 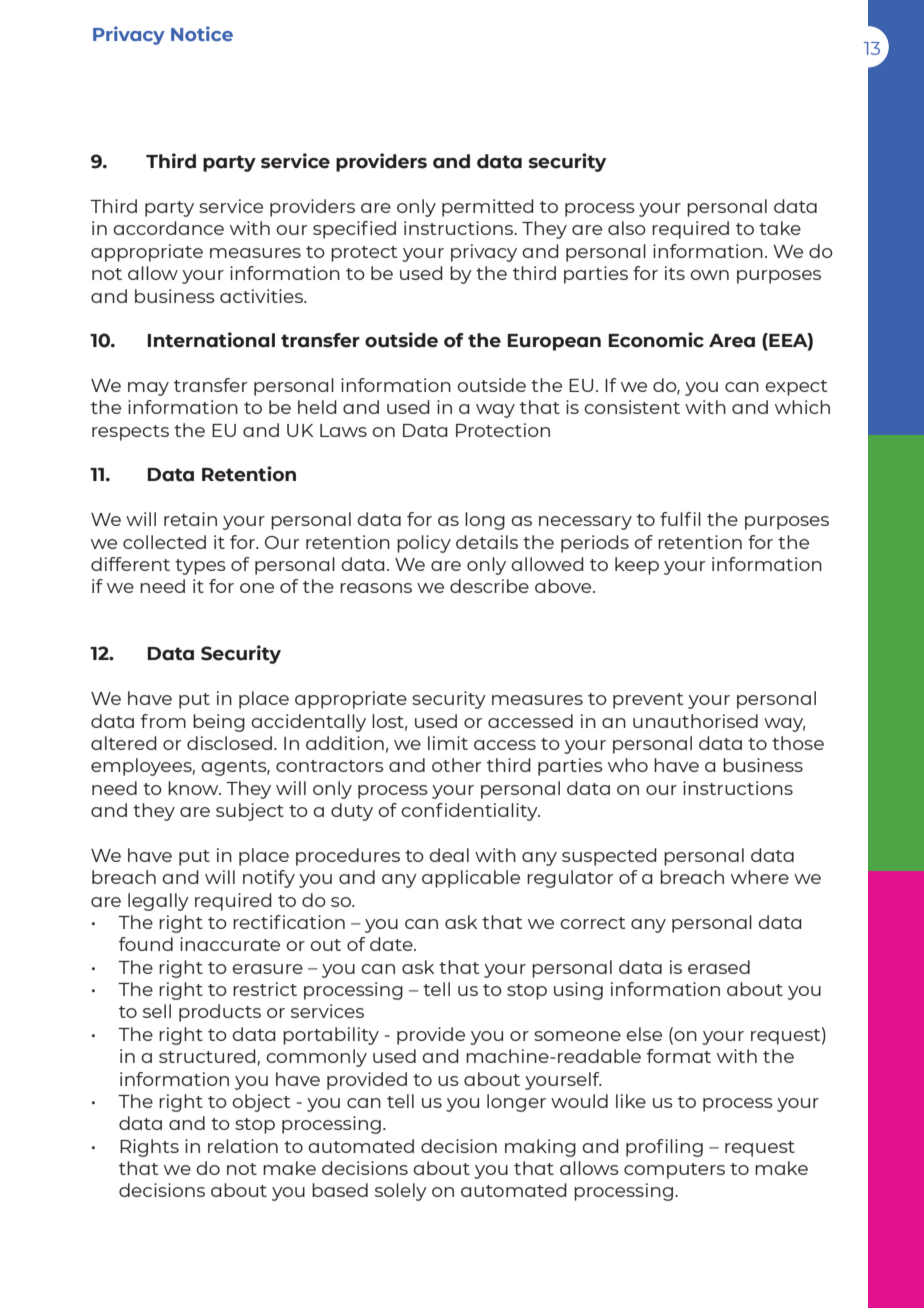 What do you see at coordinates (130, 433) in the screenshot?
I see `respects` at bounding box center [130, 433].
